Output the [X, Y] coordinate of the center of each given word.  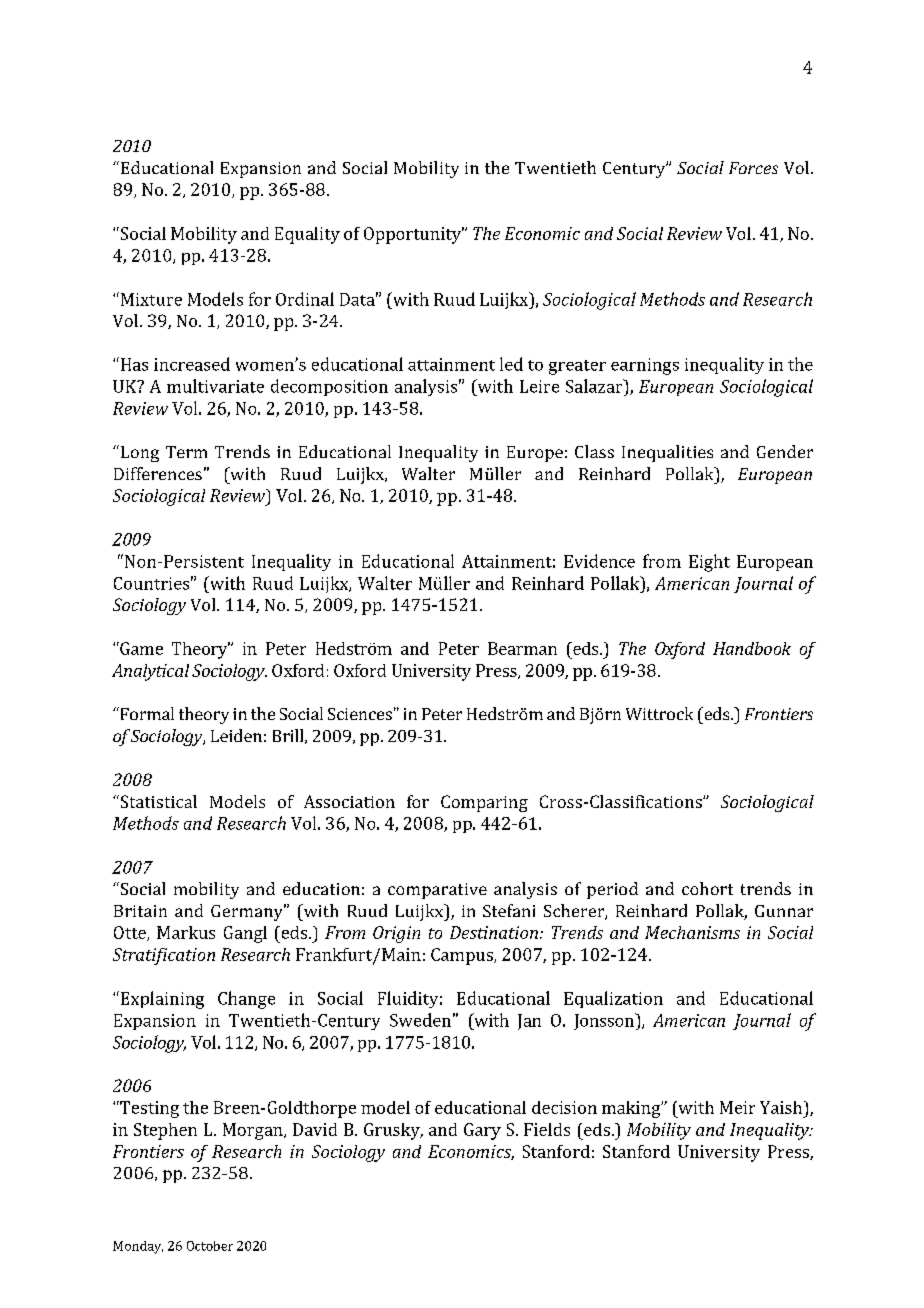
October [210, 1246]
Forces [753, 168]
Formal [146, 713]
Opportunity [414, 235]
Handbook [752, 648]
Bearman [522, 648]
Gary [482, 1131]
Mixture [150, 299]
